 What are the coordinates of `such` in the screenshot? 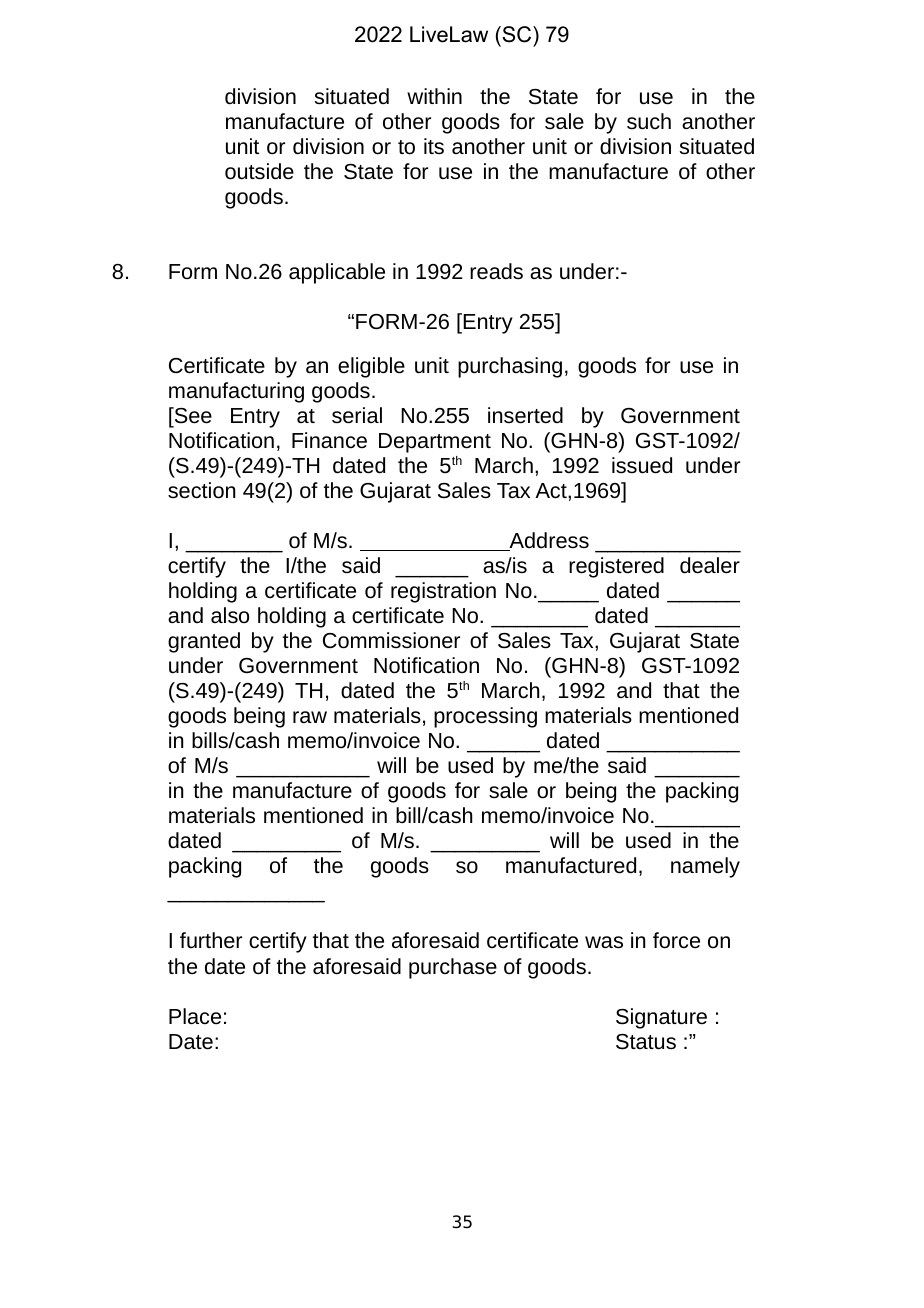 It's located at (649, 121).
